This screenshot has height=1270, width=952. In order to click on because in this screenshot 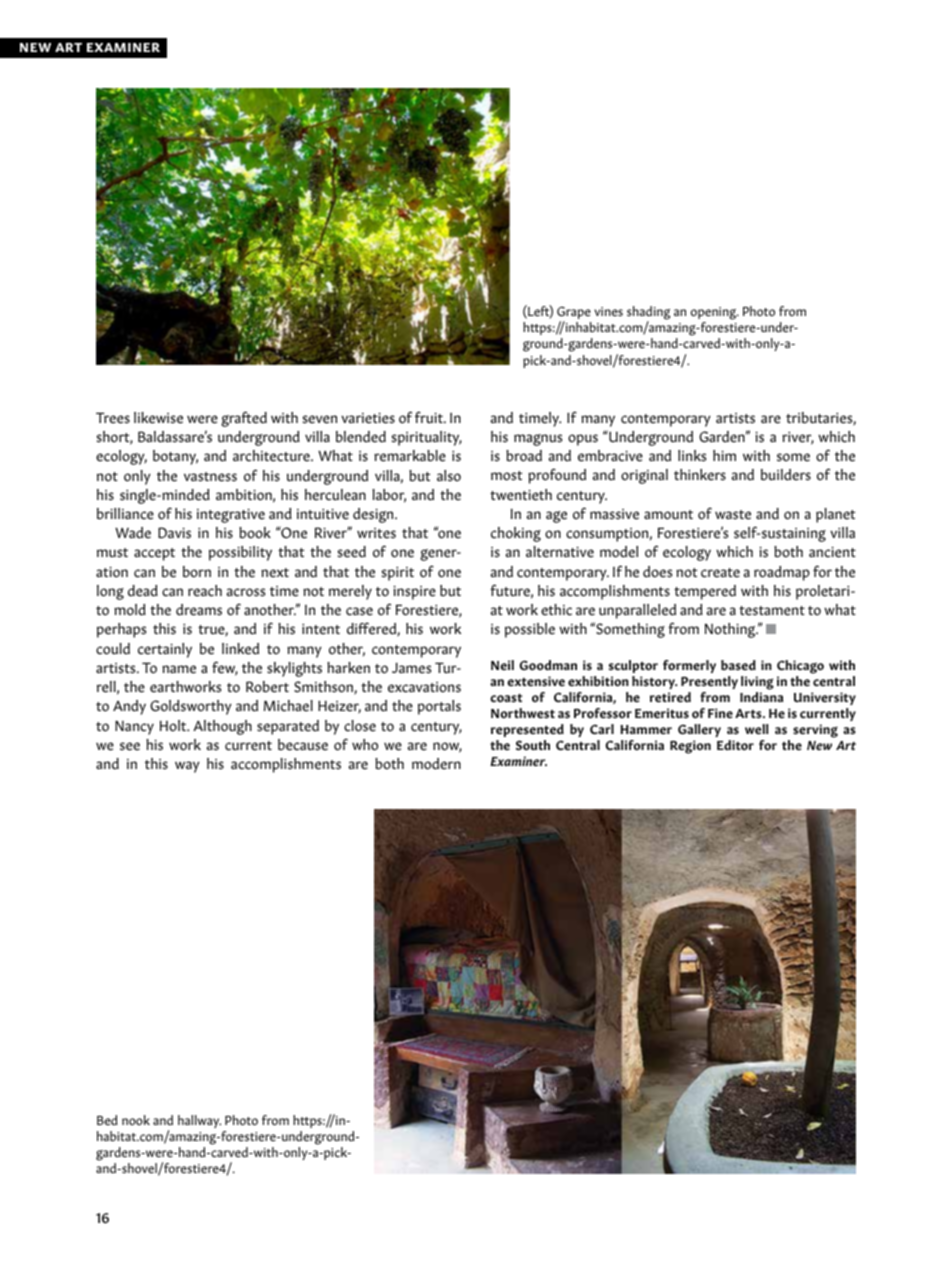, I will do `click(303, 745)`.
